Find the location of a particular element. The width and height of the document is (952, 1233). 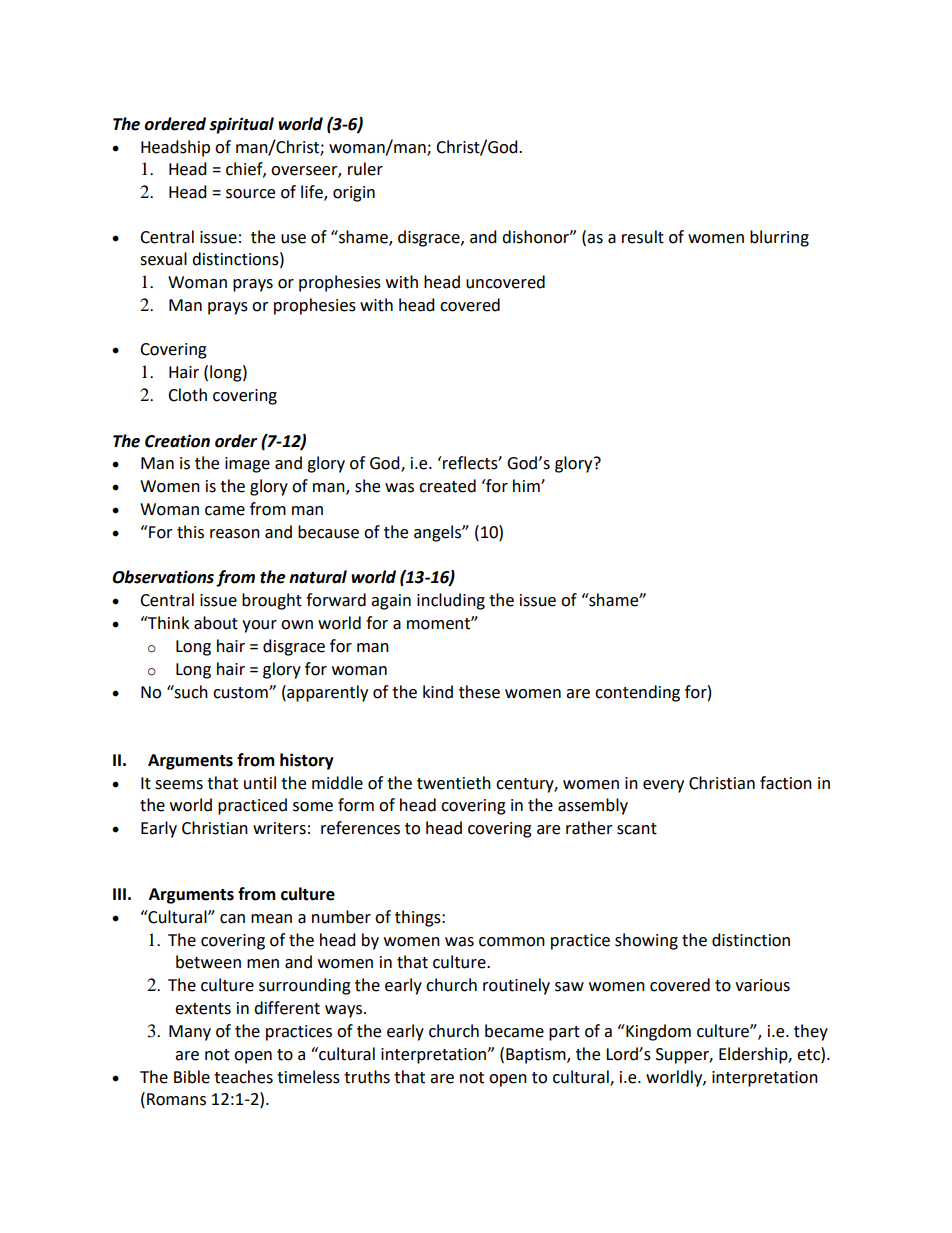

Cloth is located at coordinates (187, 395).
